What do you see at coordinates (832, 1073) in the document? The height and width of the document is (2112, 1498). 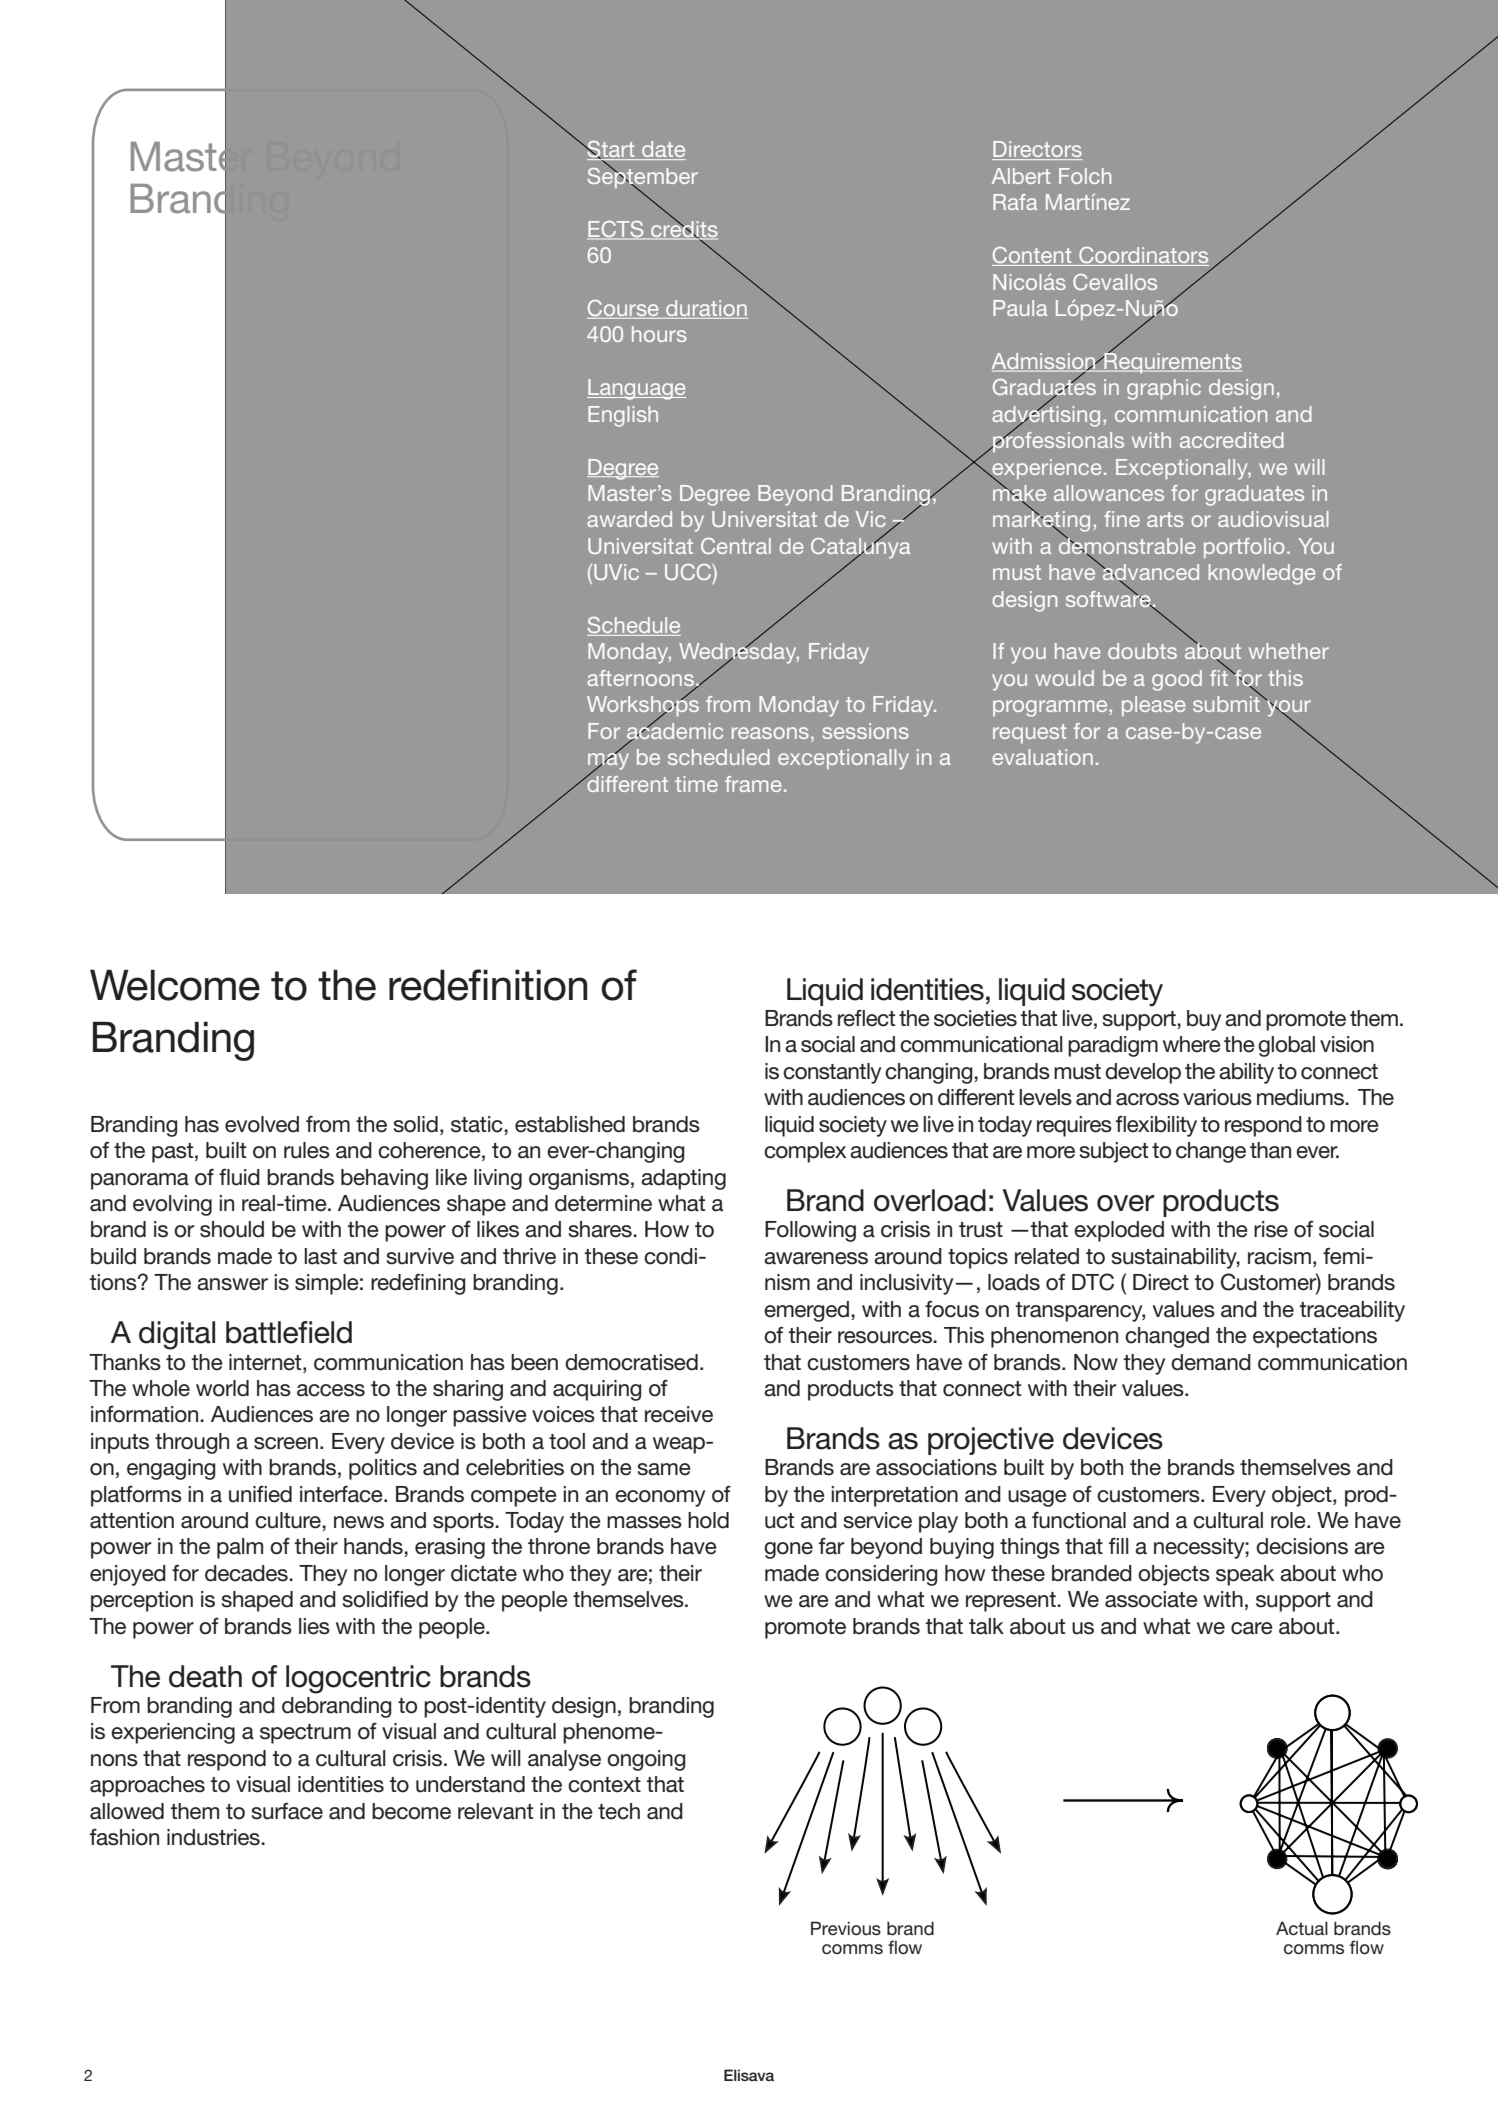 I see `constantly` at bounding box center [832, 1073].
